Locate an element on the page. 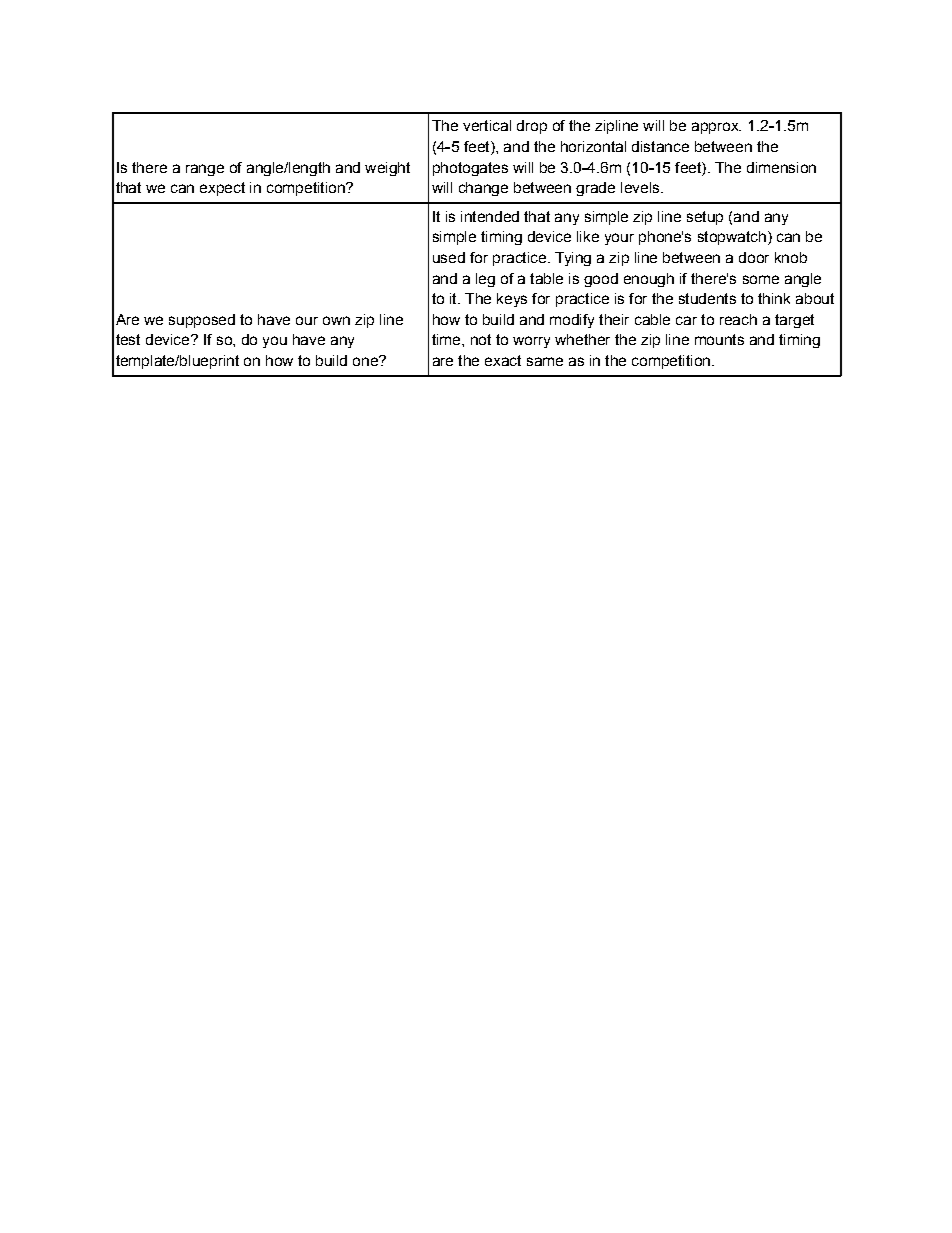 The image size is (952, 1233). approx is located at coordinates (716, 128).
